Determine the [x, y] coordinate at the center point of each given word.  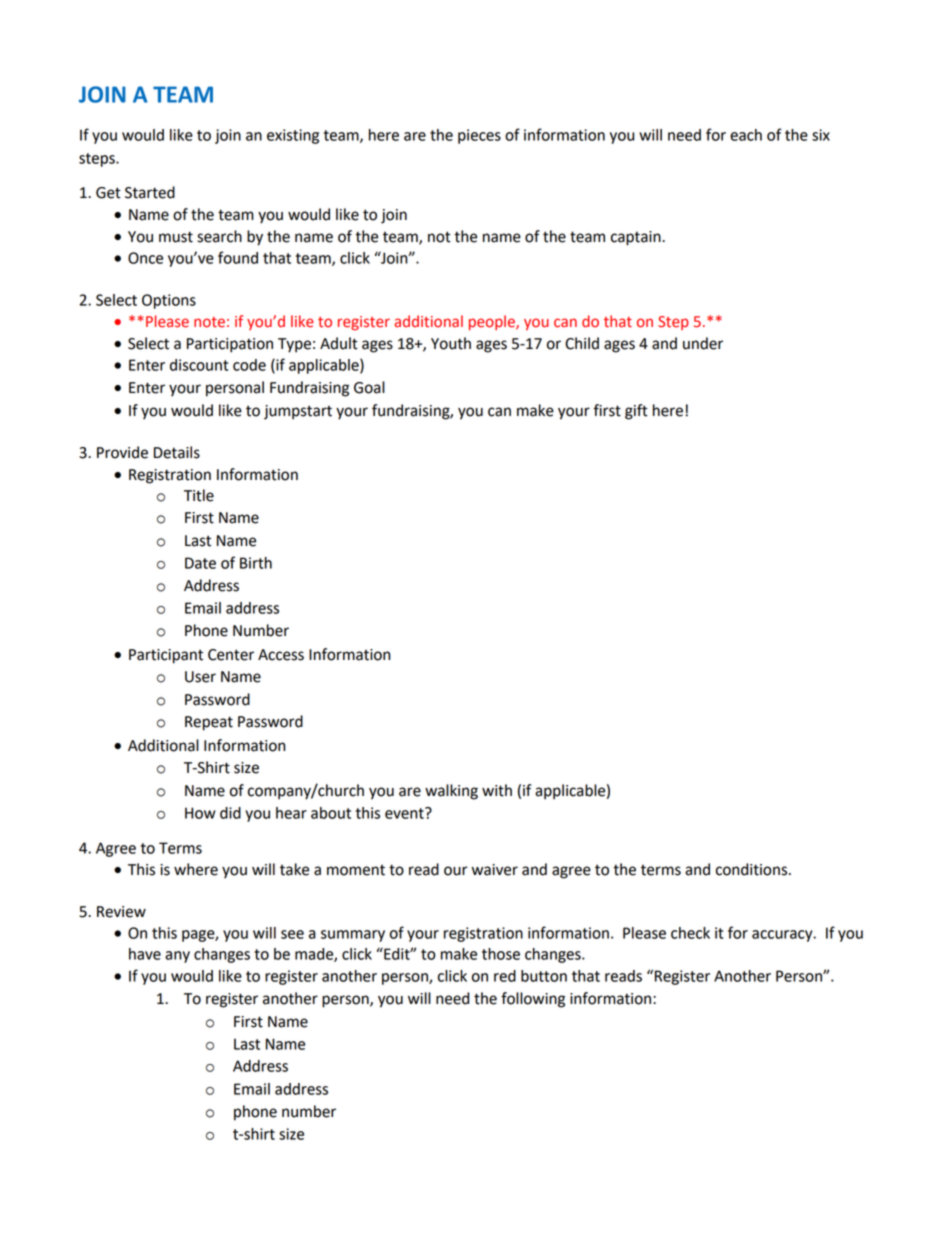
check [690, 933]
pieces [479, 136]
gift [636, 412]
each [746, 135]
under [703, 343]
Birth [256, 563]
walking [451, 792]
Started [150, 192]
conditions [751, 869]
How [200, 813]
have [145, 954]
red [505, 976]
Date [200, 563]
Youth [451, 343]
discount [199, 365]
